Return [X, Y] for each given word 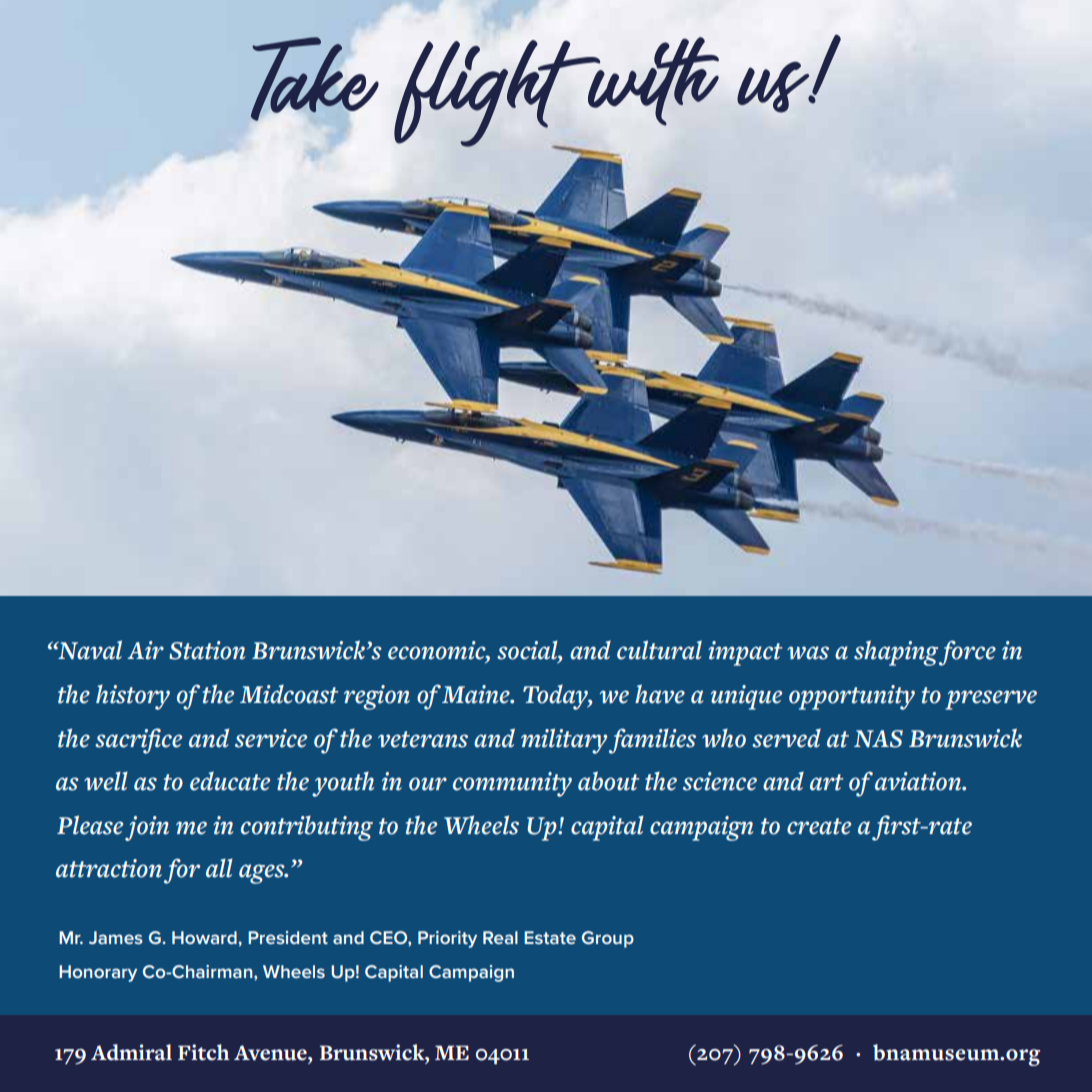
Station [207, 650]
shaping [896, 653]
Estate [550, 937]
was [808, 653]
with [651, 81]
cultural [659, 650]
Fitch [204, 1052]
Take [315, 79]
